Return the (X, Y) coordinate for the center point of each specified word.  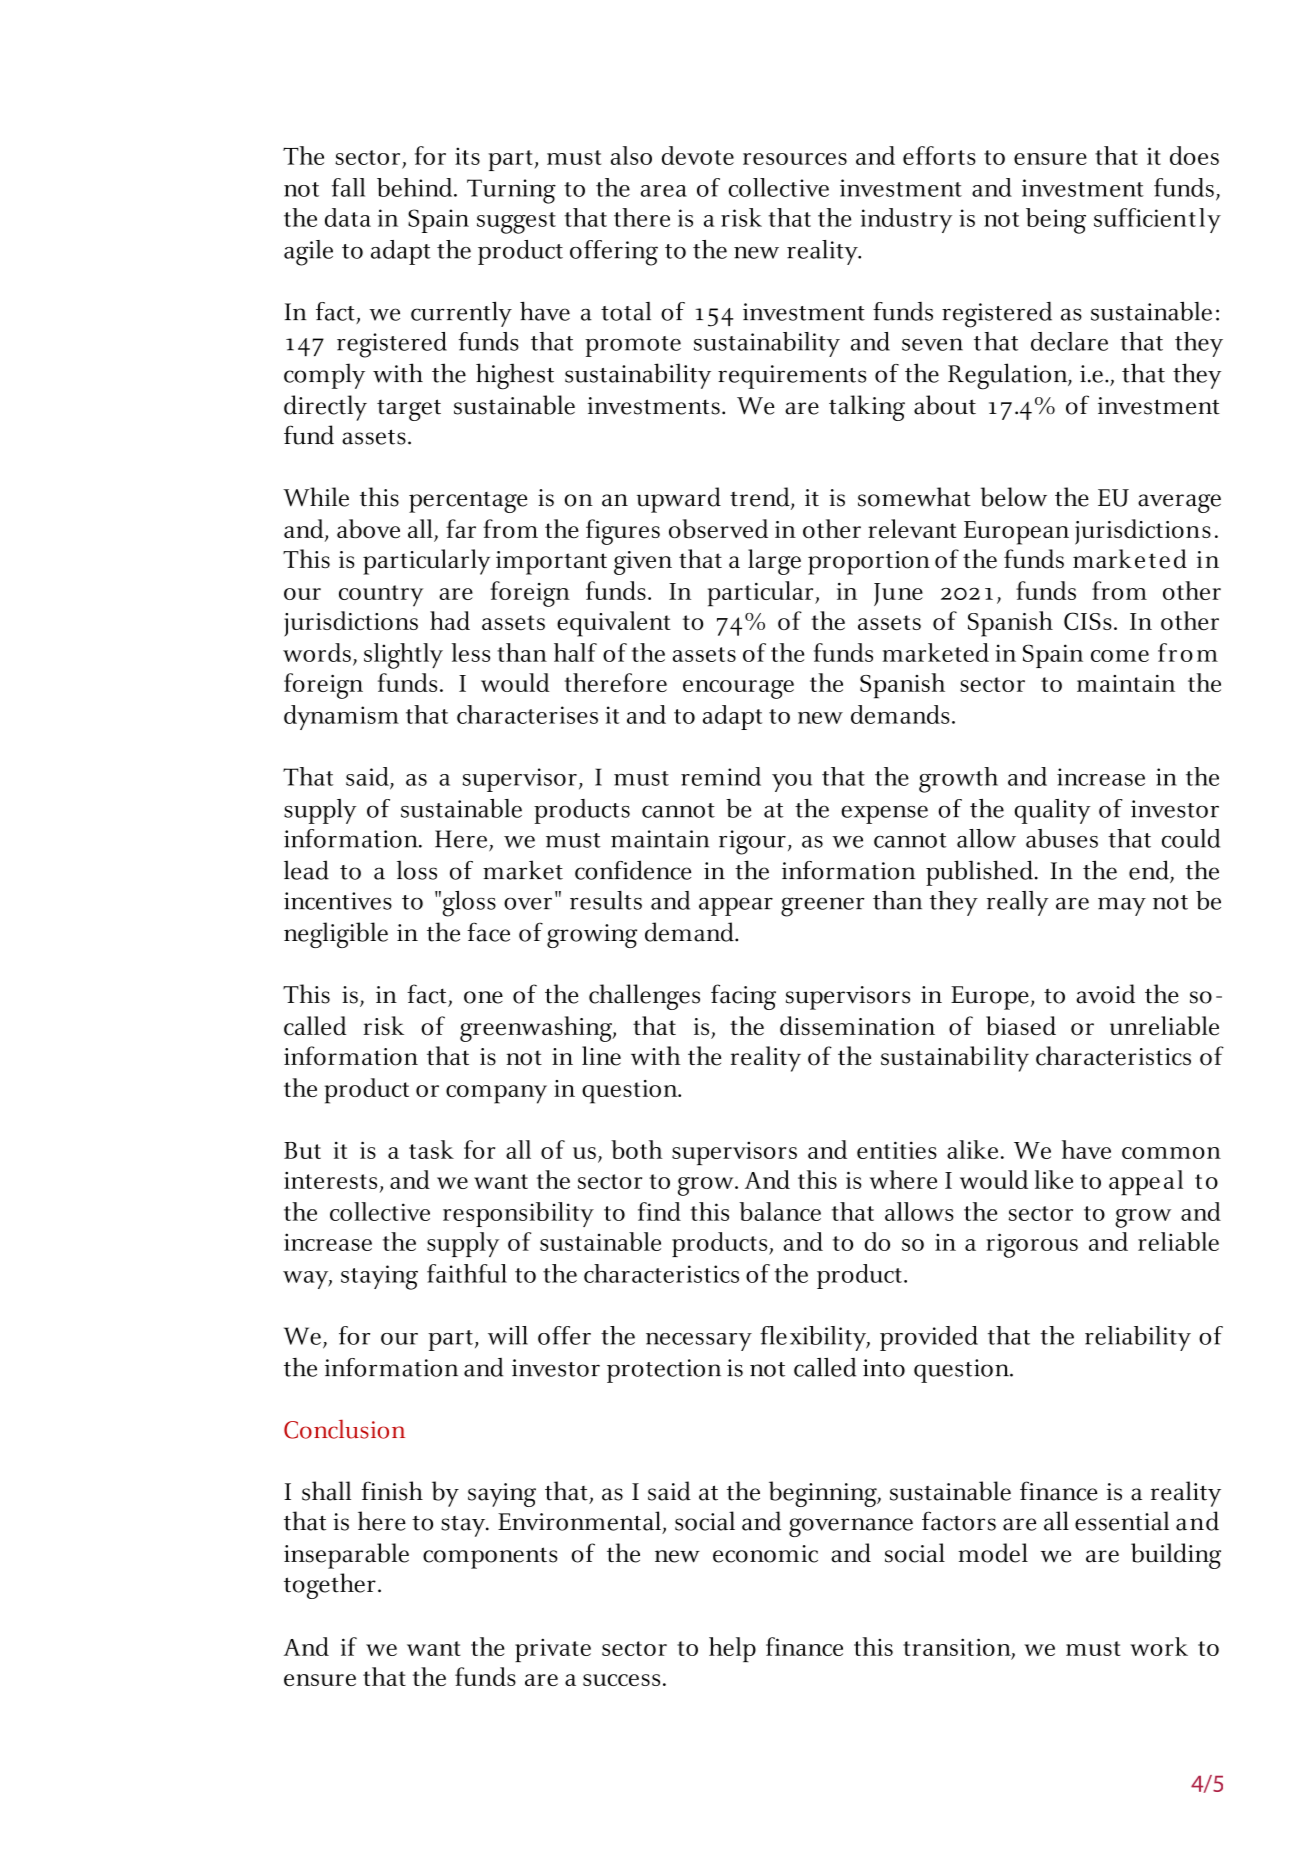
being (1056, 221)
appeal (1146, 1183)
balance (780, 1211)
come (1120, 656)
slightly (403, 656)
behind (416, 187)
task (431, 1149)
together (330, 1586)
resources (795, 159)
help (732, 1649)
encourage (738, 689)
